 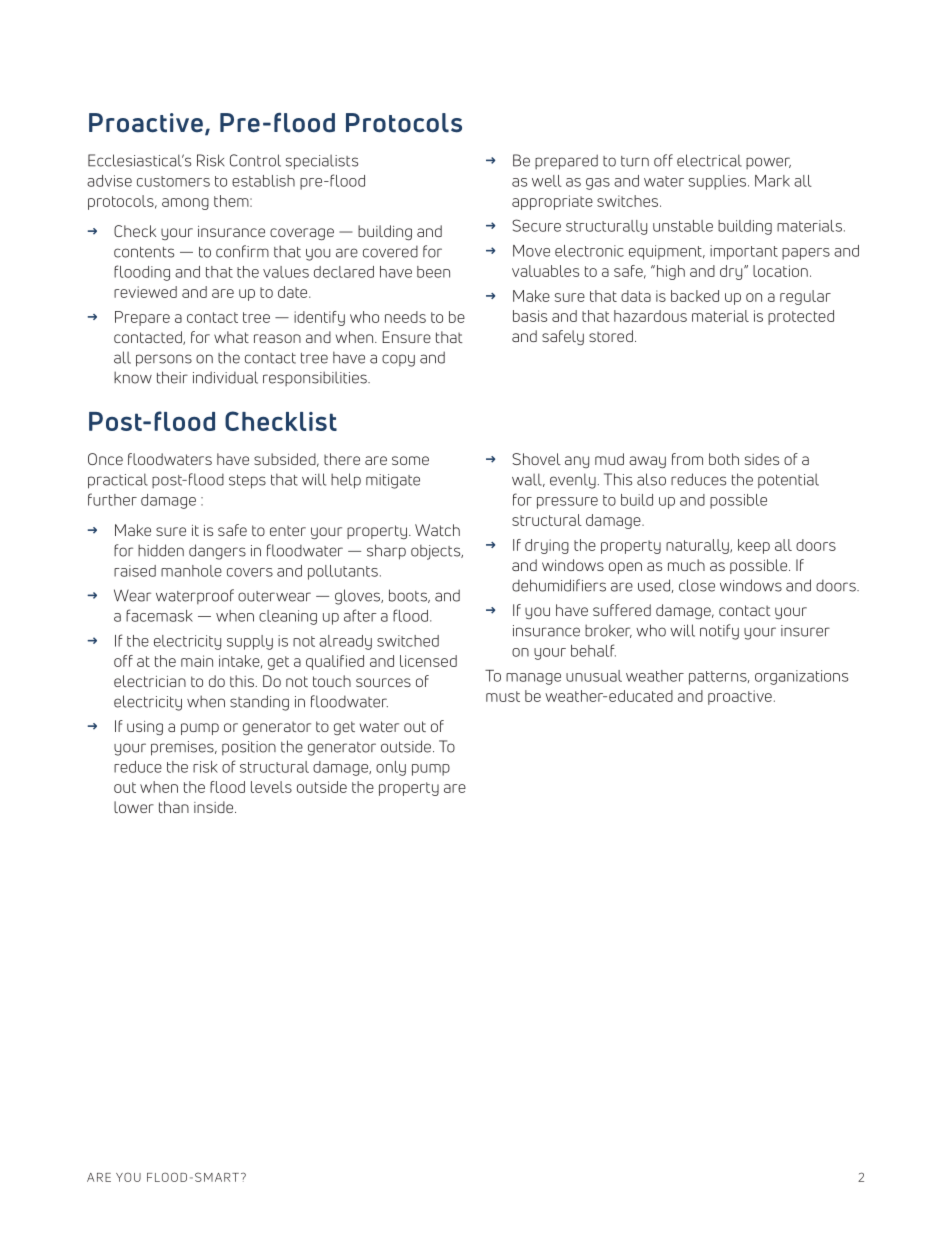 What do you see at coordinates (719, 632) in the screenshot?
I see `notify` at bounding box center [719, 632].
